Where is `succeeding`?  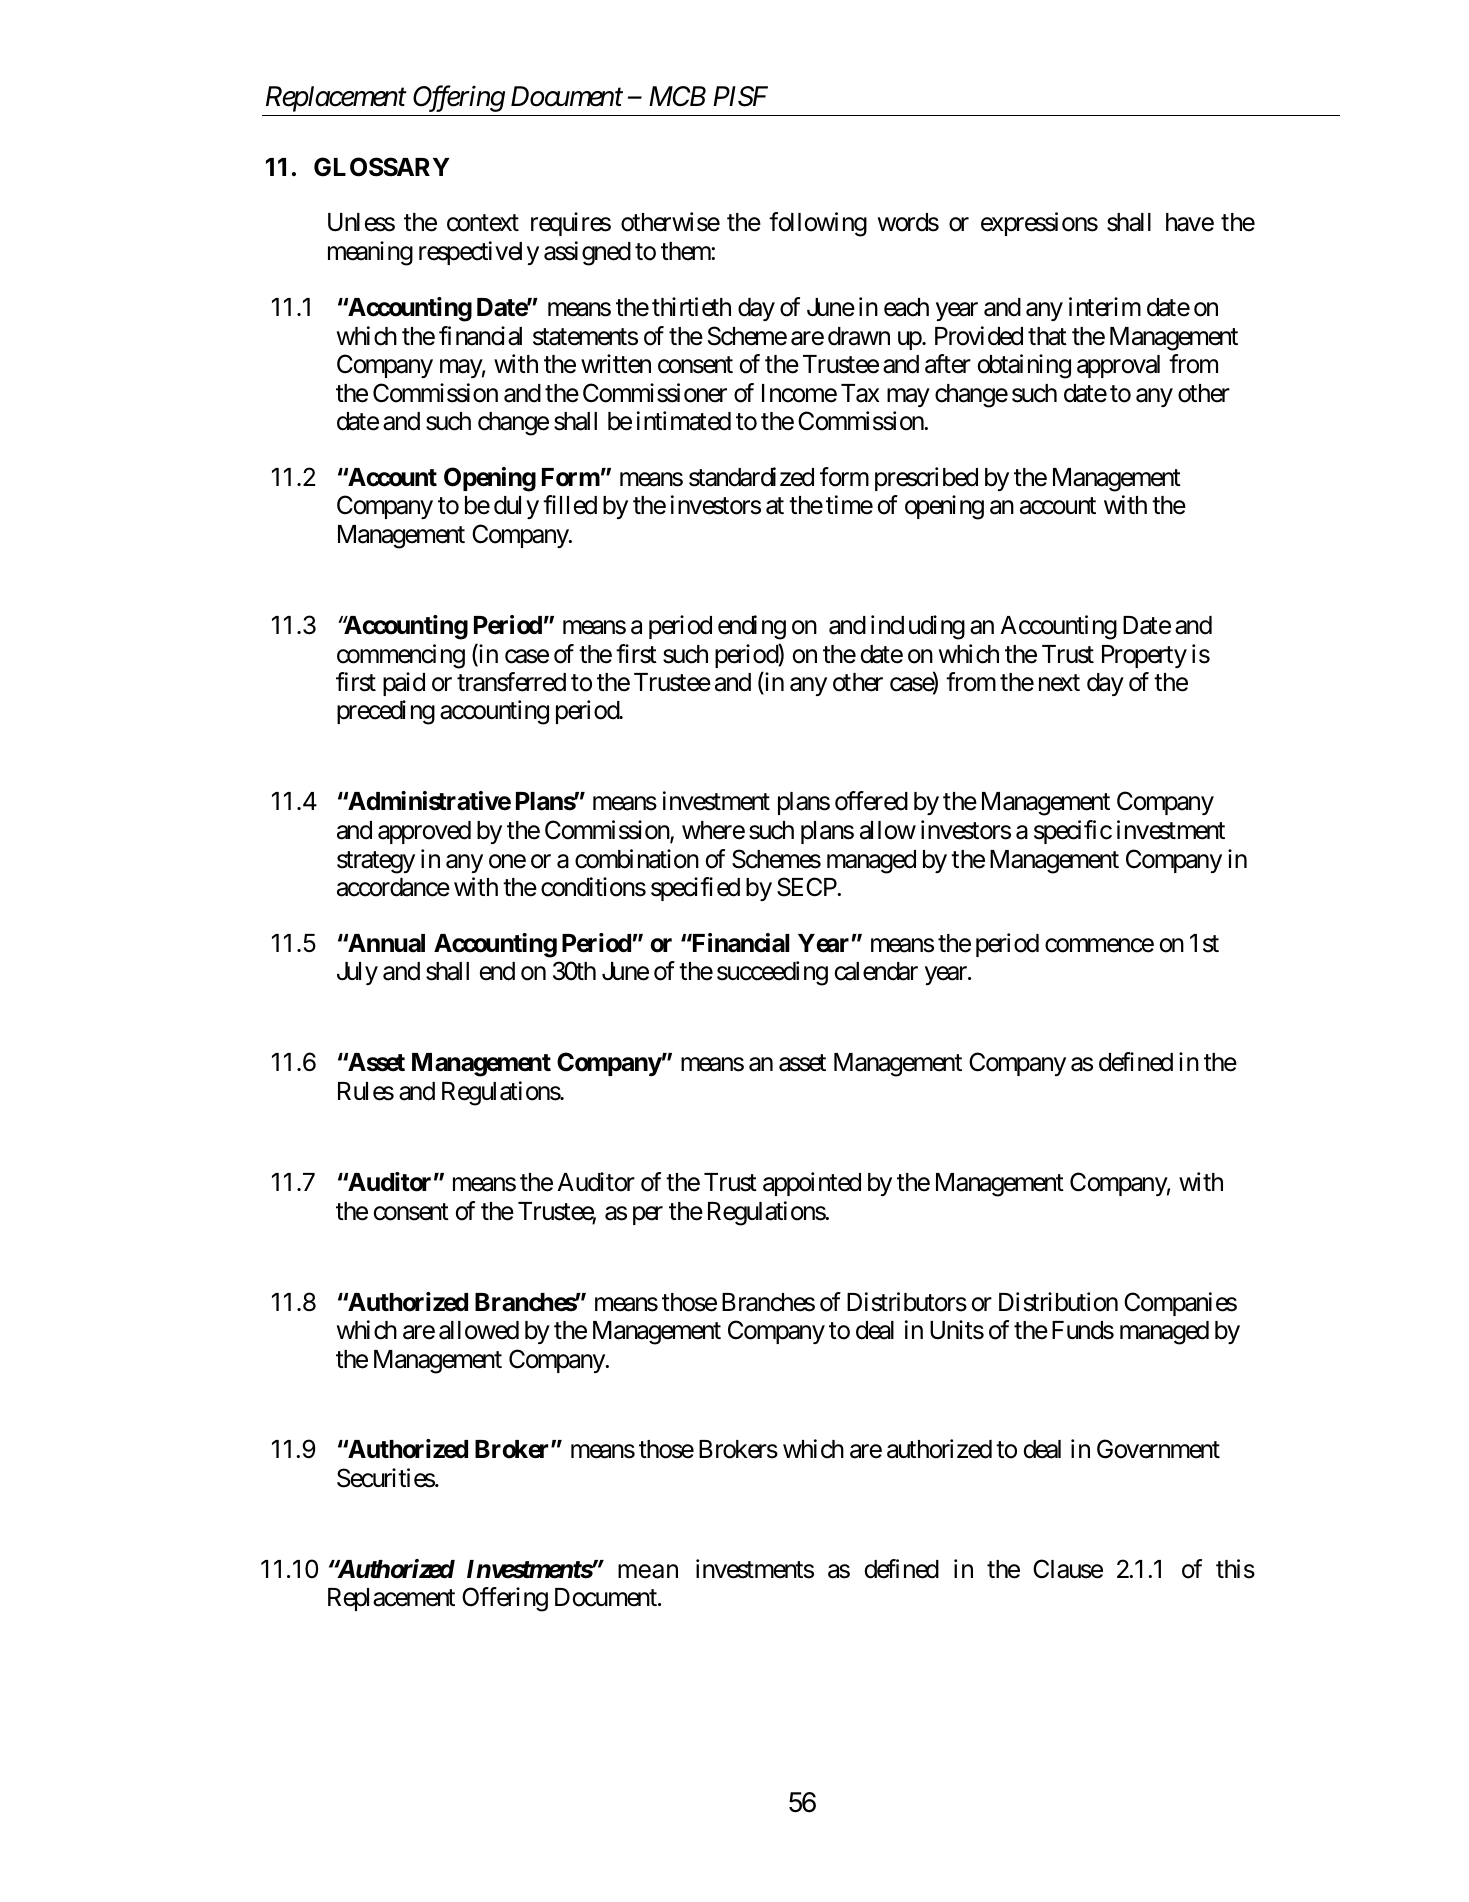
succeeding is located at coordinates (772, 973).
